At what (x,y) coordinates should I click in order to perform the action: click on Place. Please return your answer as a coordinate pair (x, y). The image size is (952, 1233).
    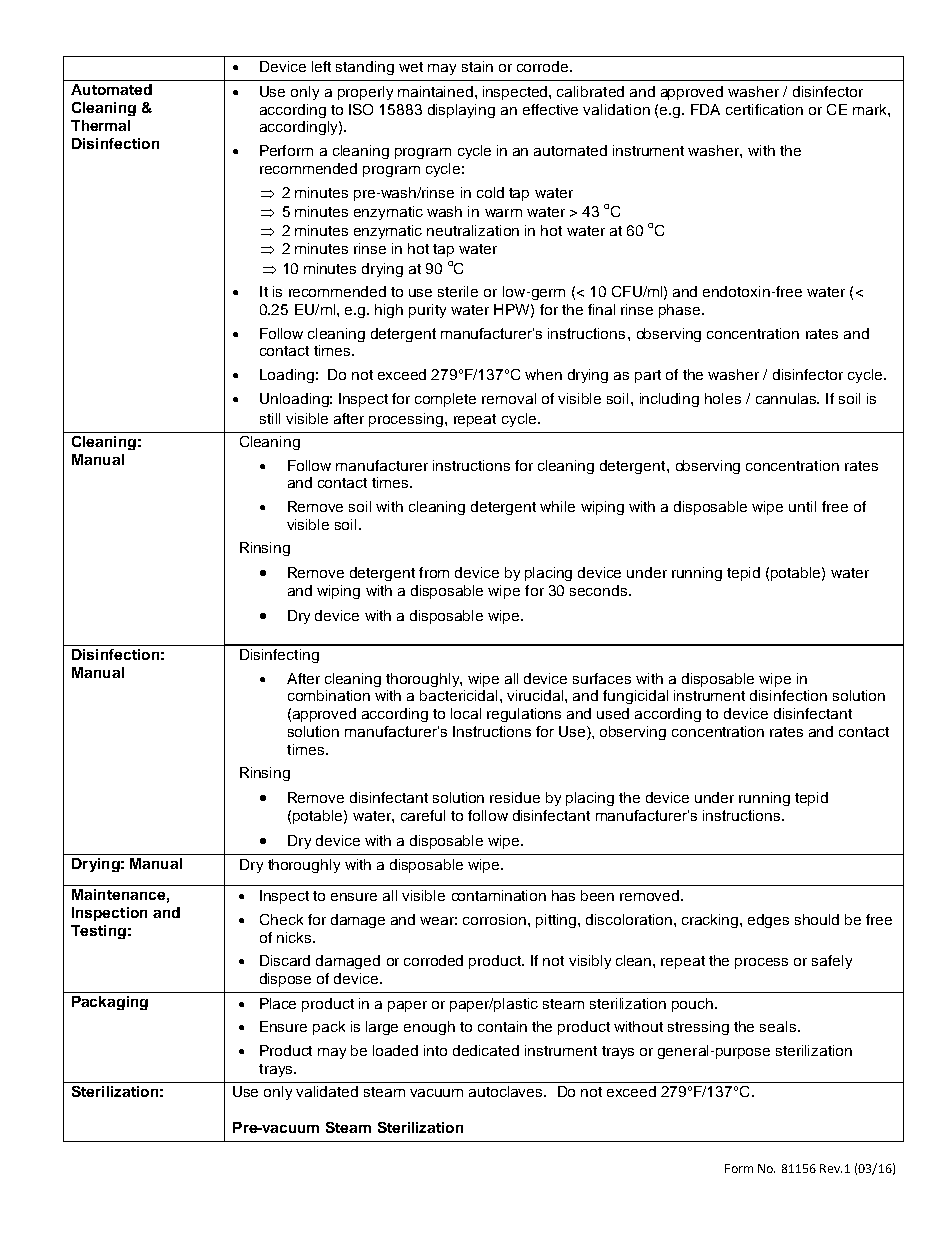
    Looking at the image, I should click on (278, 1003).
